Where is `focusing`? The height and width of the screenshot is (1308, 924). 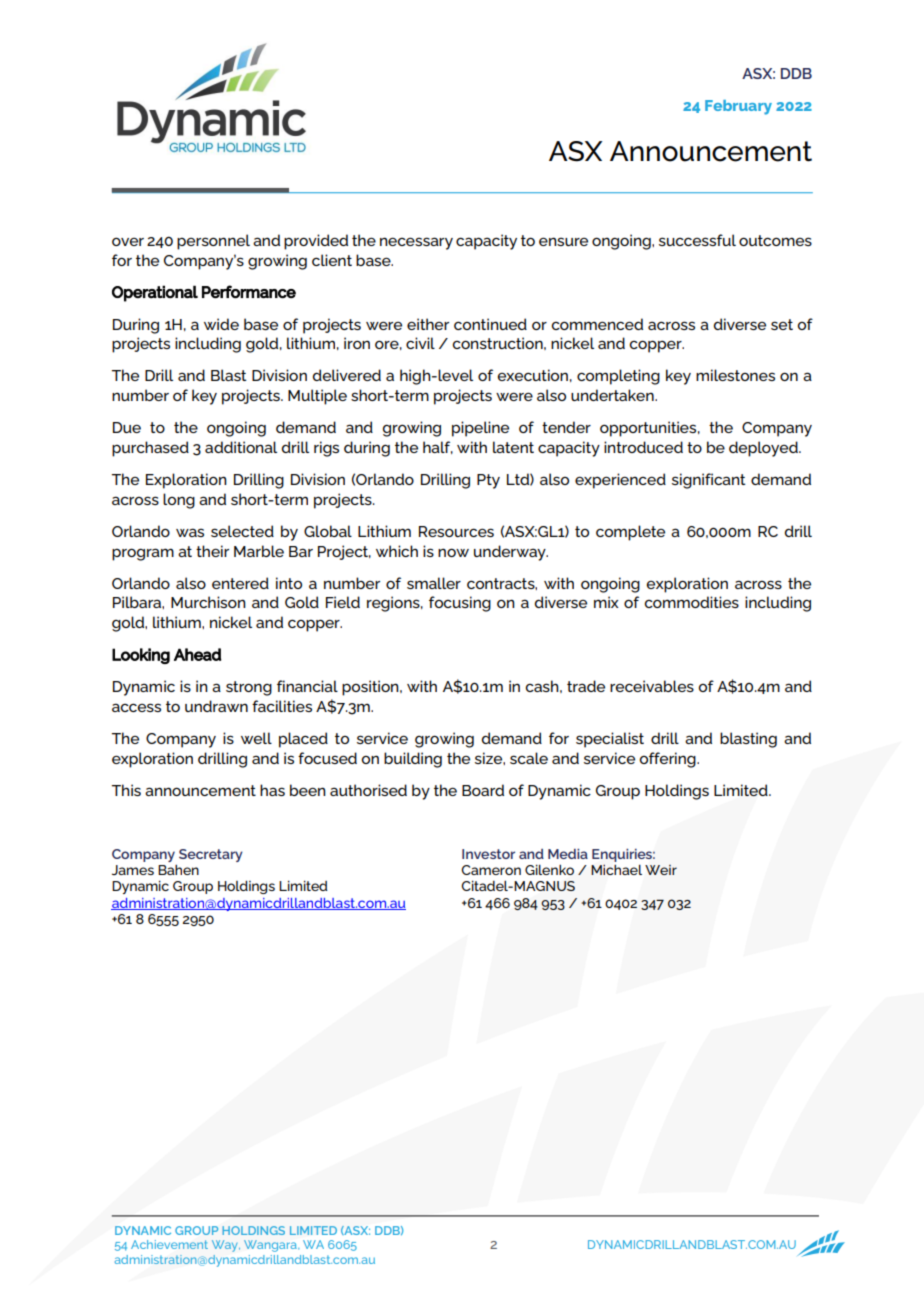 focusing is located at coordinates (460, 604).
